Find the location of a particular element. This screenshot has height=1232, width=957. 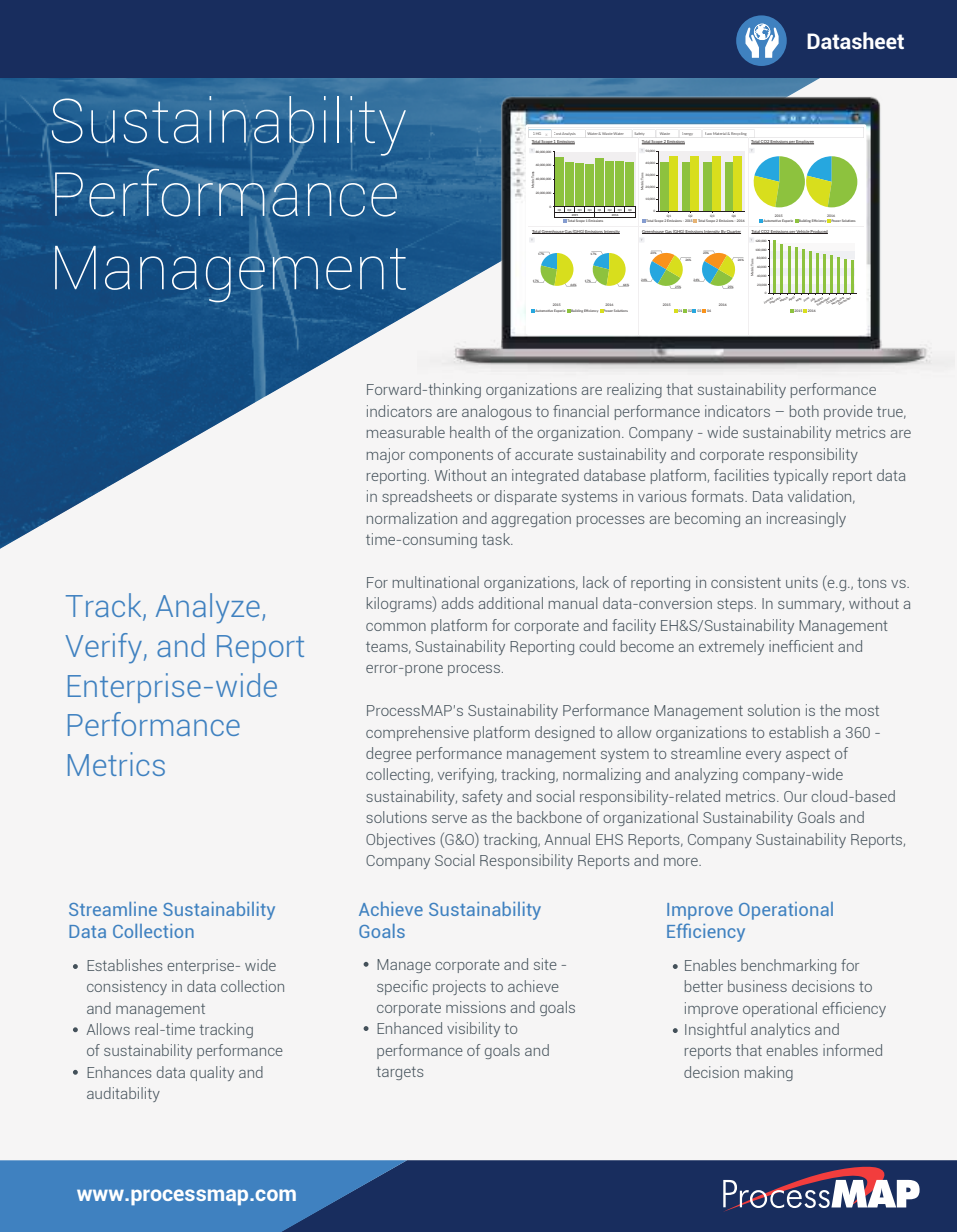

steps is located at coordinates (735, 605).
